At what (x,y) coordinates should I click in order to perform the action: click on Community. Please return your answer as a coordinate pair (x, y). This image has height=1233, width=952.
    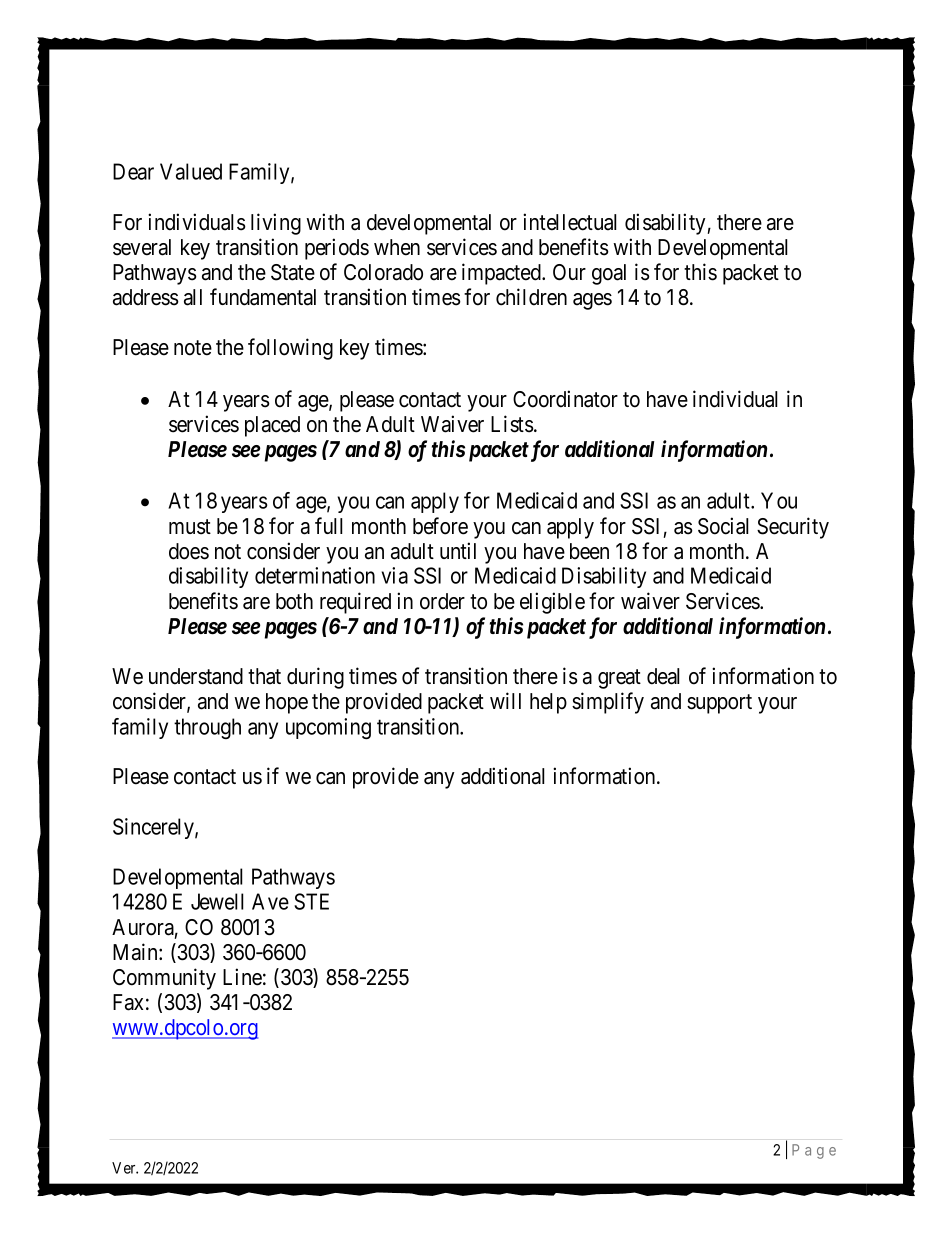
    Looking at the image, I should click on (164, 979).
